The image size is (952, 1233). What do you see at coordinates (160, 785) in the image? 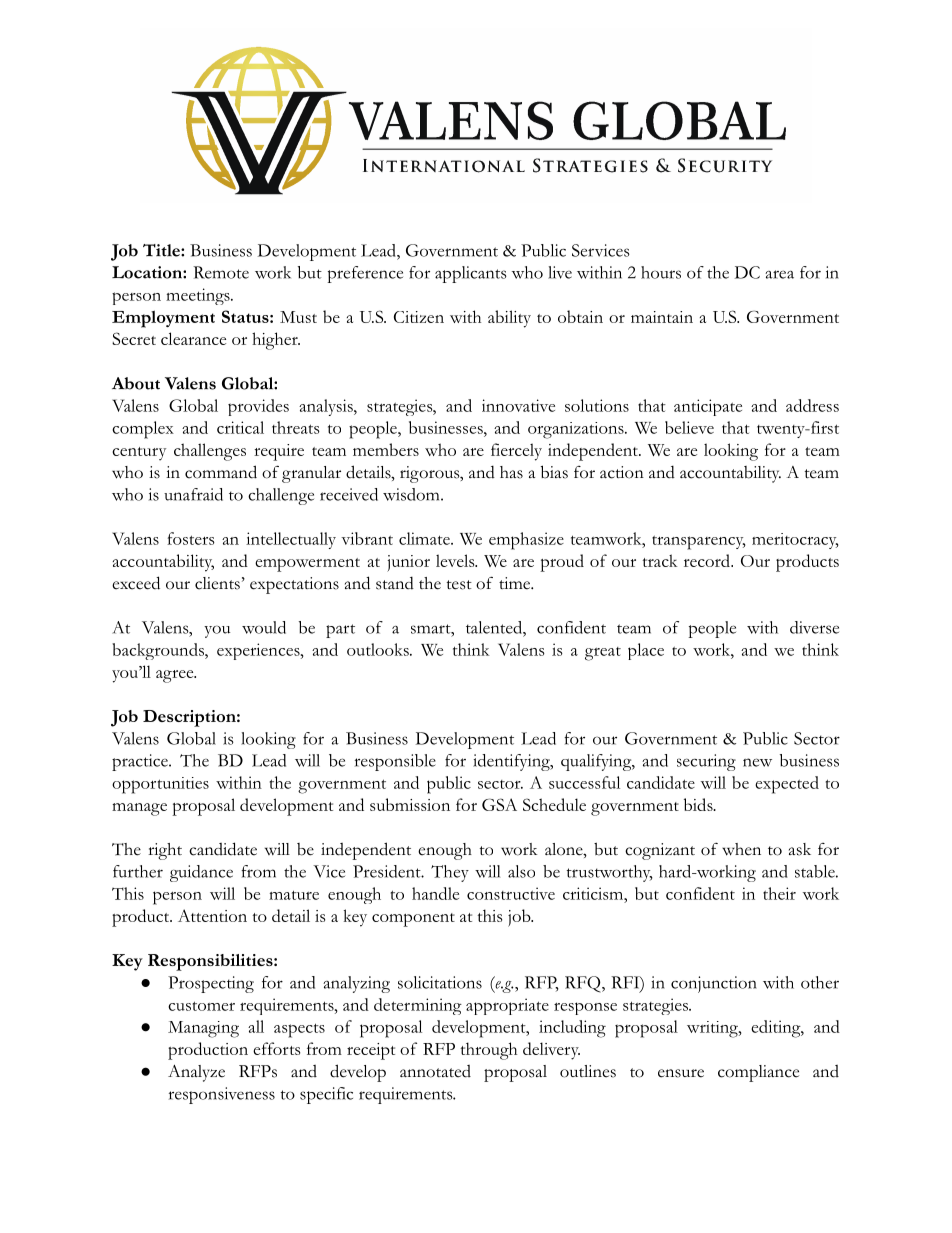
I see `opportunities` at bounding box center [160, 785].
